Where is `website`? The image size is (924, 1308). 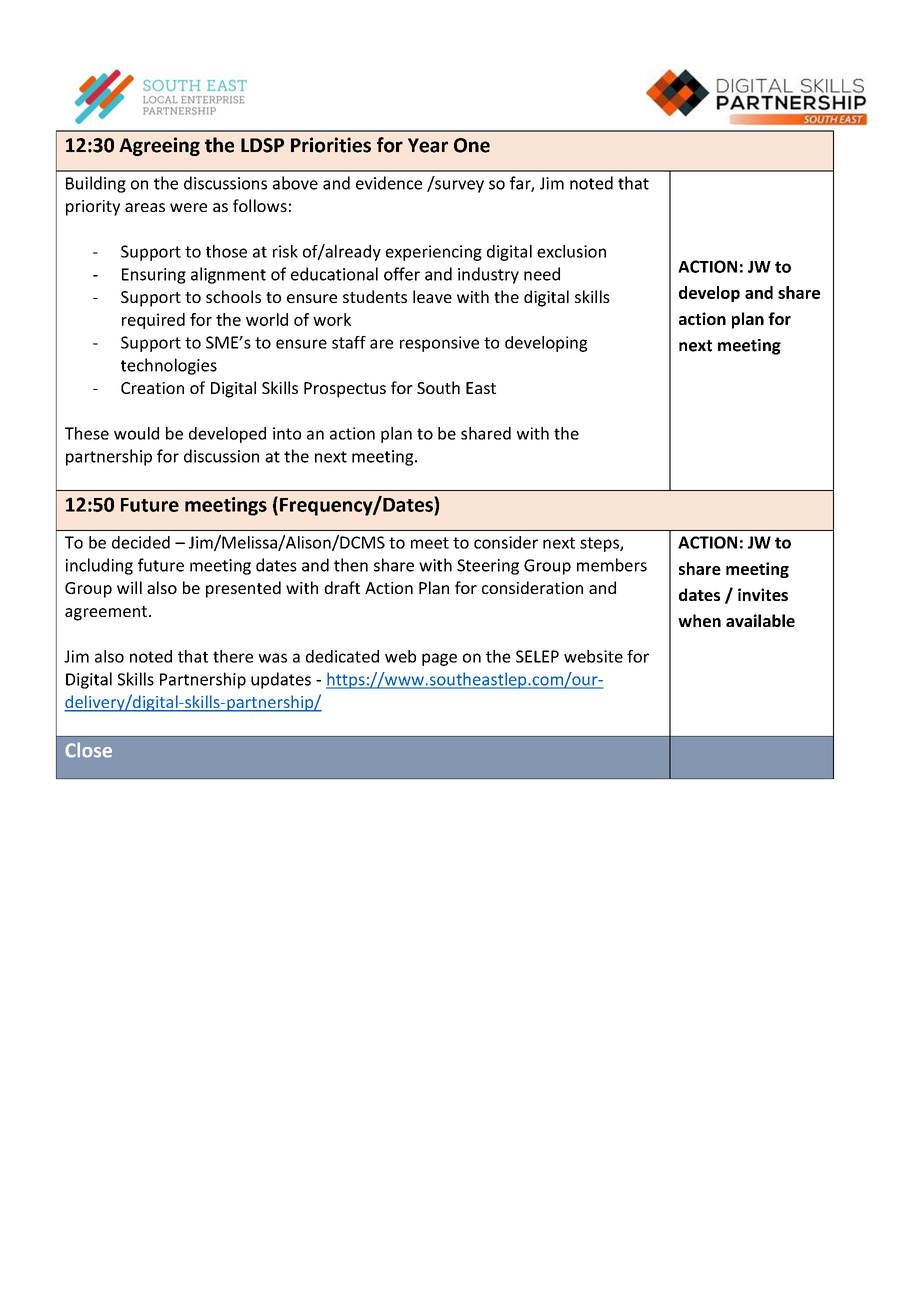 website is located at coordinates (593, 656).
